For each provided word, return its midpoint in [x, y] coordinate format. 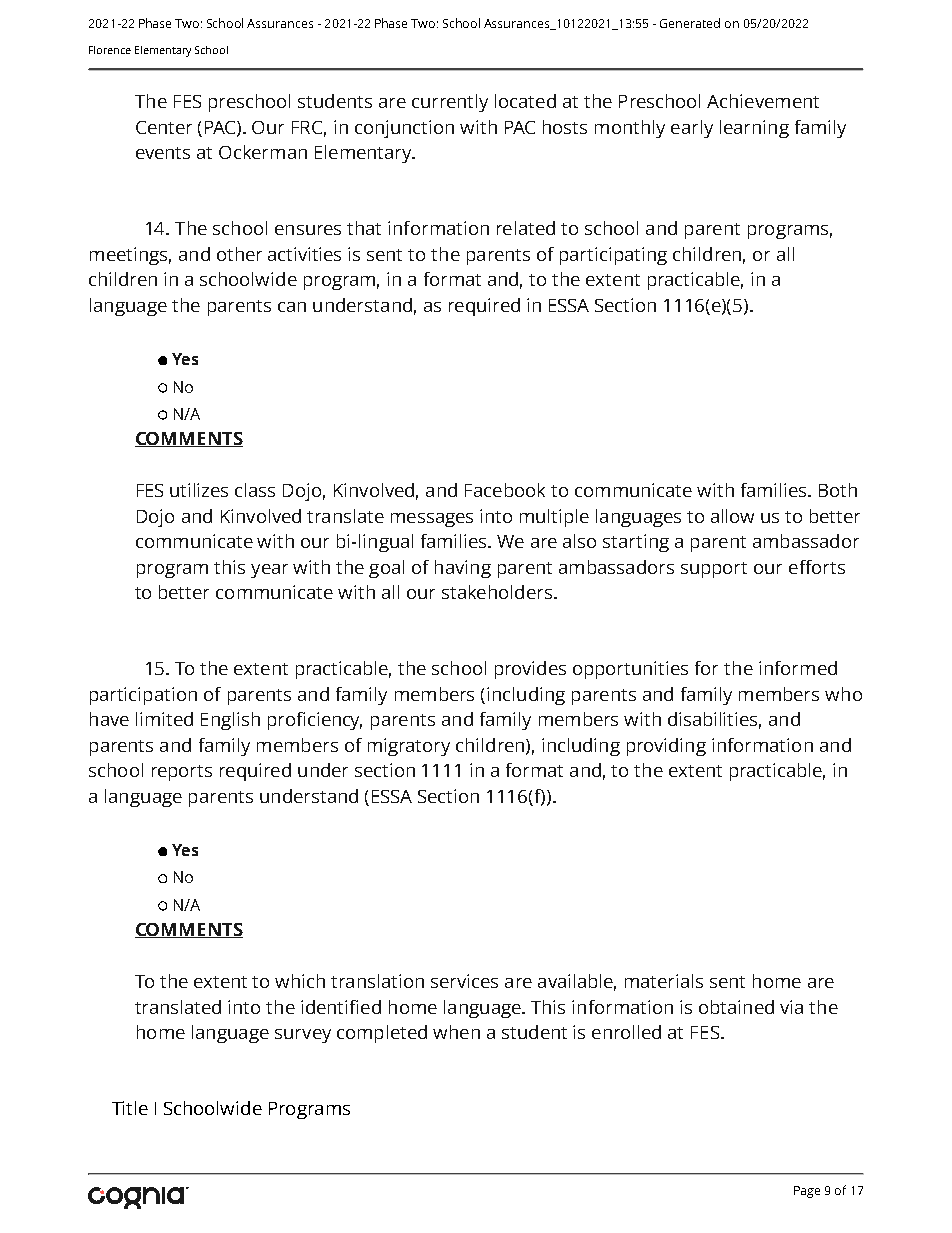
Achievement [763, 101]
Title [130, 1108]
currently [450, 103]
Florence [110, 50]
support [714, 570]
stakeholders [497, 592]
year [269, 571]
